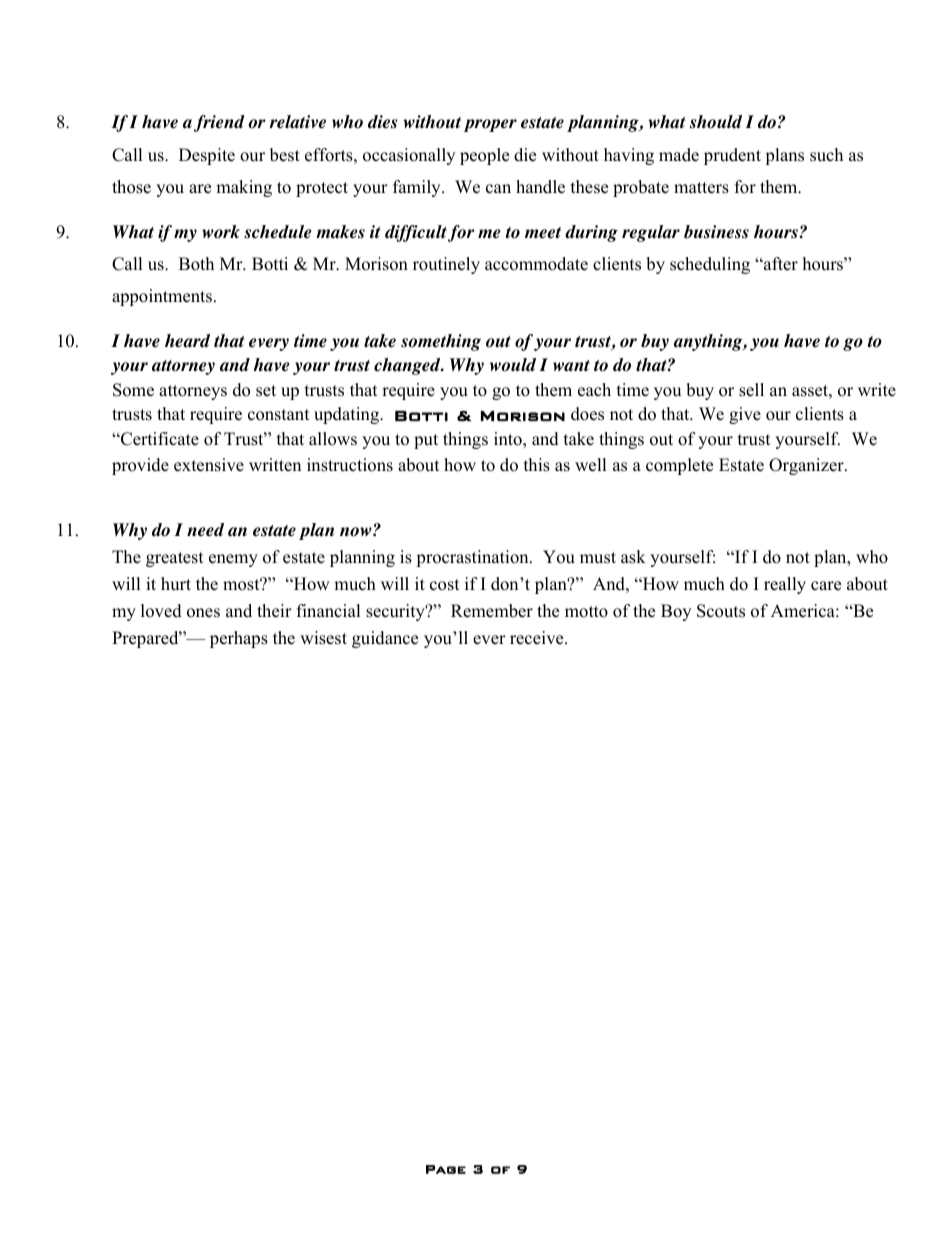 The width and height of the screenshot is (952, 1233). Describe the element at coordinates (721, 611) in the screenshot. I see `Scouts` at that location.
